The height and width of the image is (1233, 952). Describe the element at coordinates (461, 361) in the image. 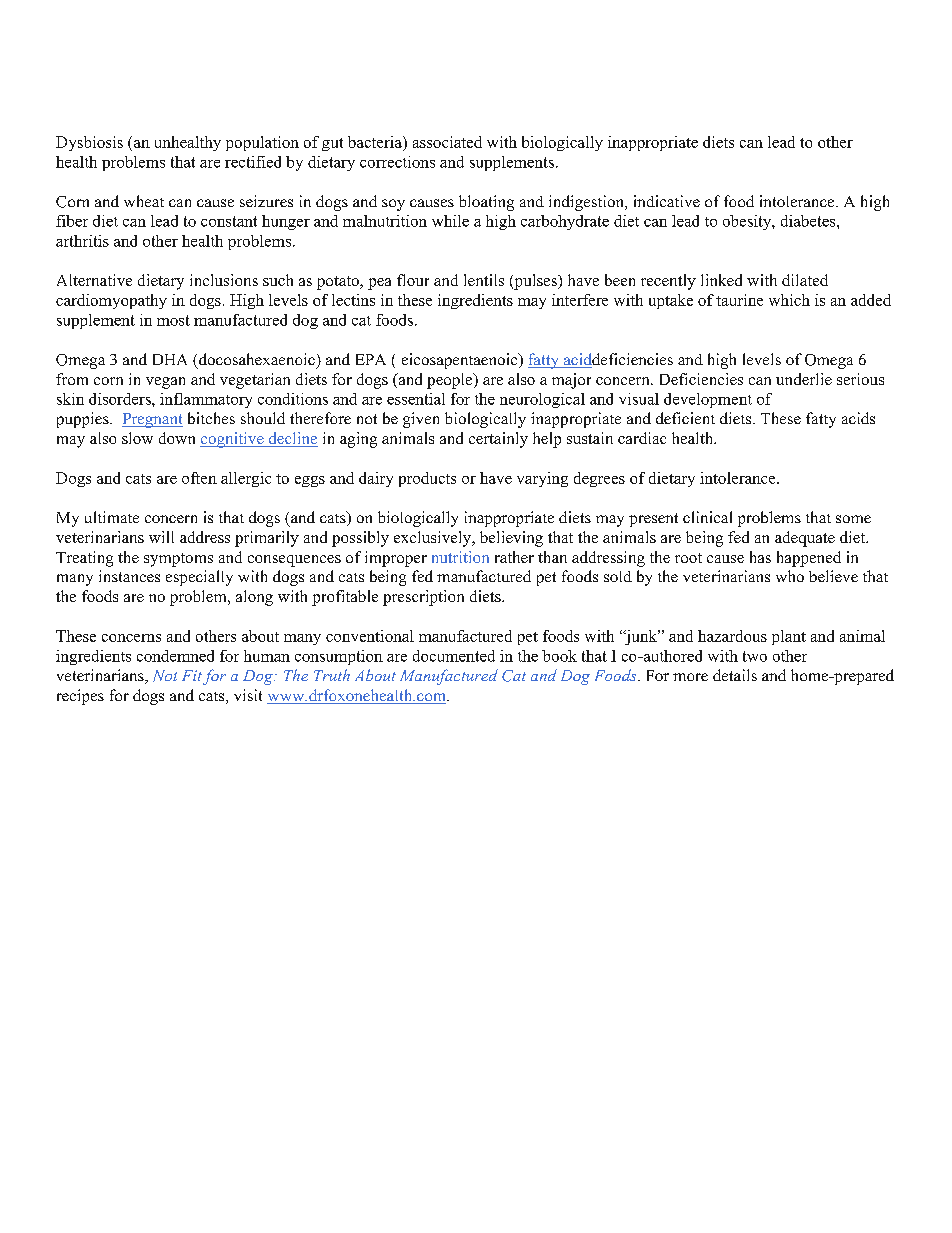

I see `eicosapentaenoic` at that location.
